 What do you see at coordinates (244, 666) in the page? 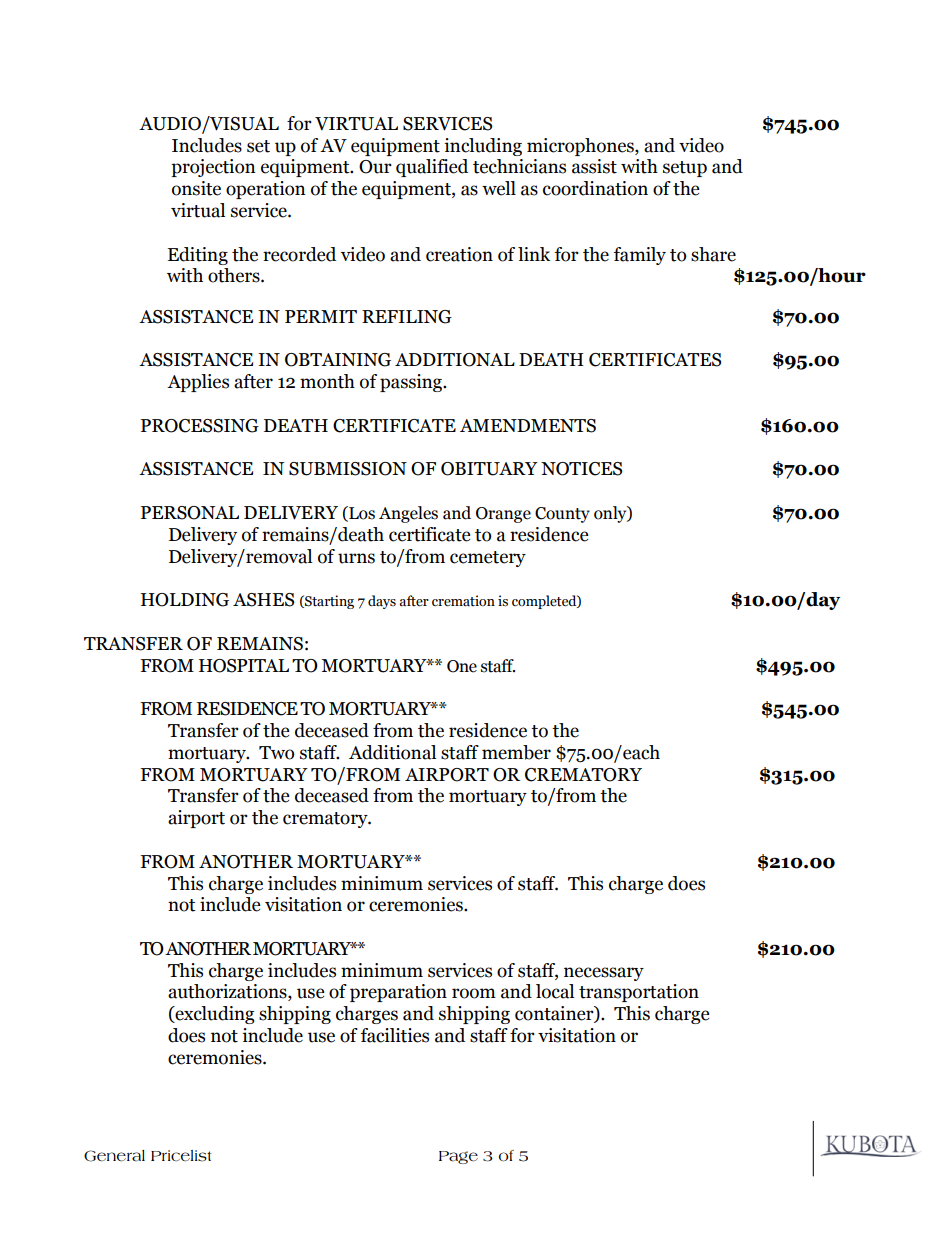
I see `HOSPITAL` at bounding box center [244, 666].
